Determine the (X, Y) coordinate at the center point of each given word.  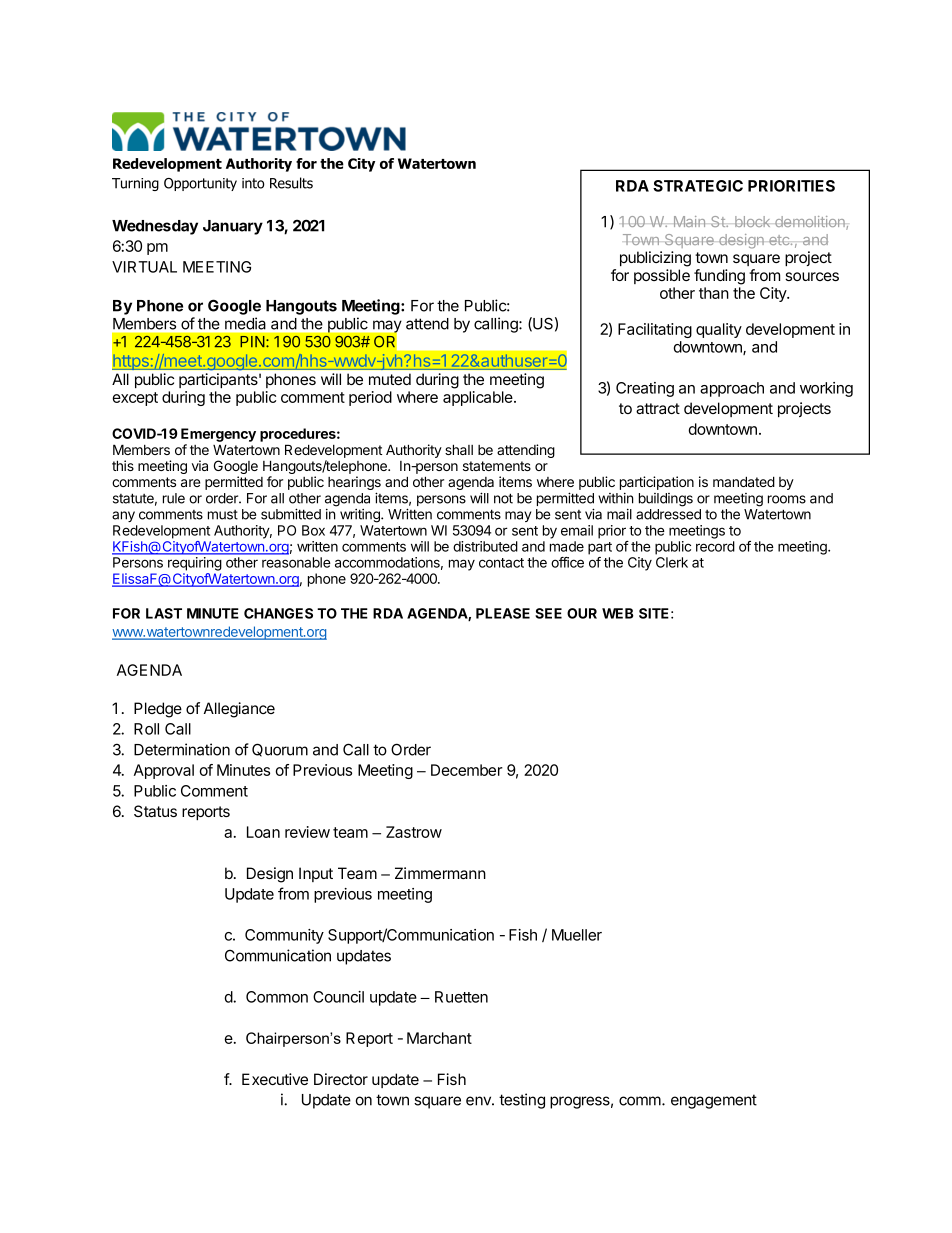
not (503, 498)
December (467, 770)
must (223, 515)
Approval (164, 771)
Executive (275, 1079)
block (752, 221)
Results (291, 183)
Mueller (577, 935)
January (233, 227)
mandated (744, 481)
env (479, 1101)
